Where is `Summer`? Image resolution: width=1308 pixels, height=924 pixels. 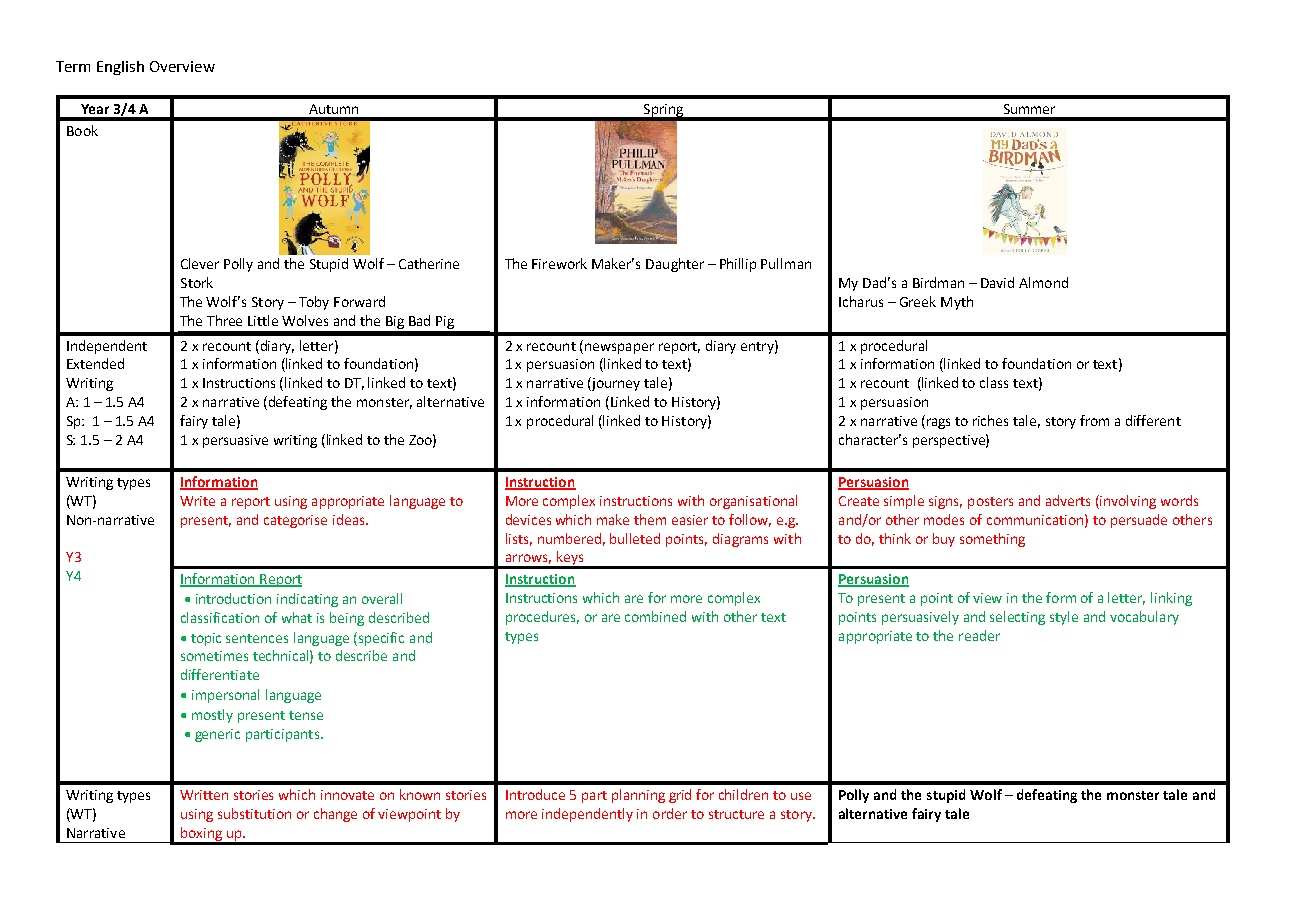
Summer is located at coordinates (1029, 109).
